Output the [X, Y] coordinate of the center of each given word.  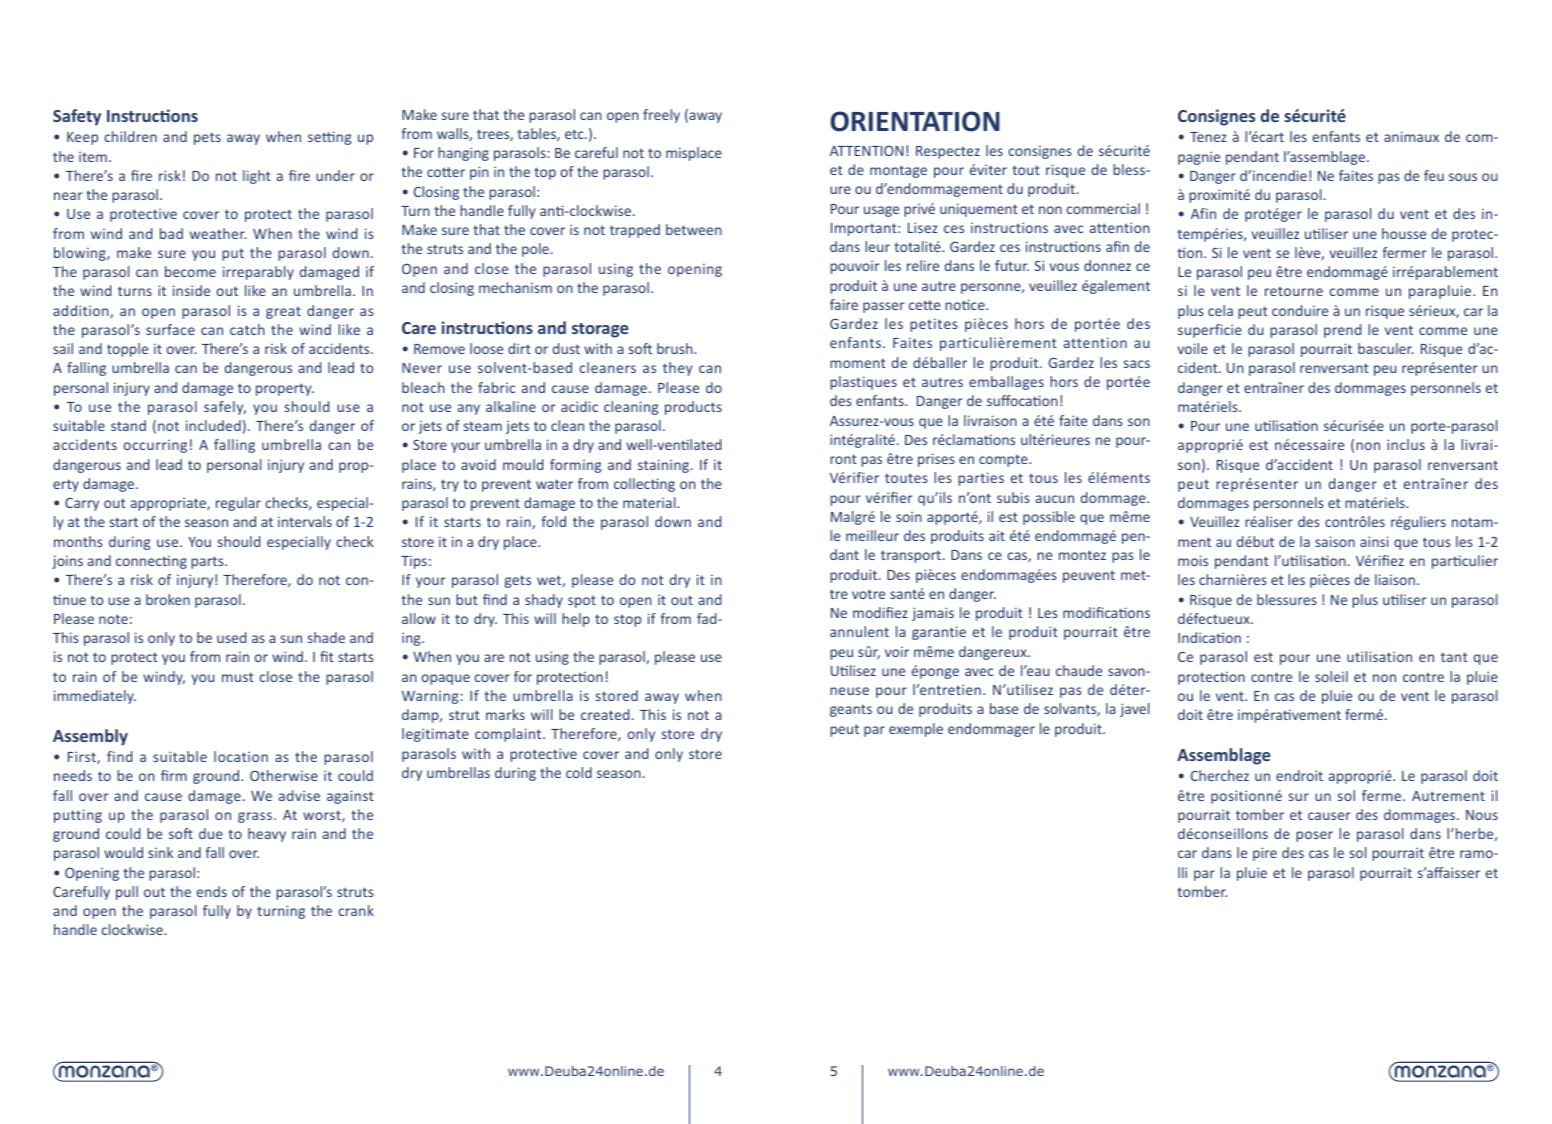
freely [661, 116]
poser [1314, 836]
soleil [1331, 676]
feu [1434, 175]
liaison [1395, 579]
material [650, 502]
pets [207, 138]
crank [356, 910]
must [238, 677]
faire [844, 304]
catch [247, 329]
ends [212, 891]
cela [1220, 310]
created [605, 714]
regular [238, 504]
